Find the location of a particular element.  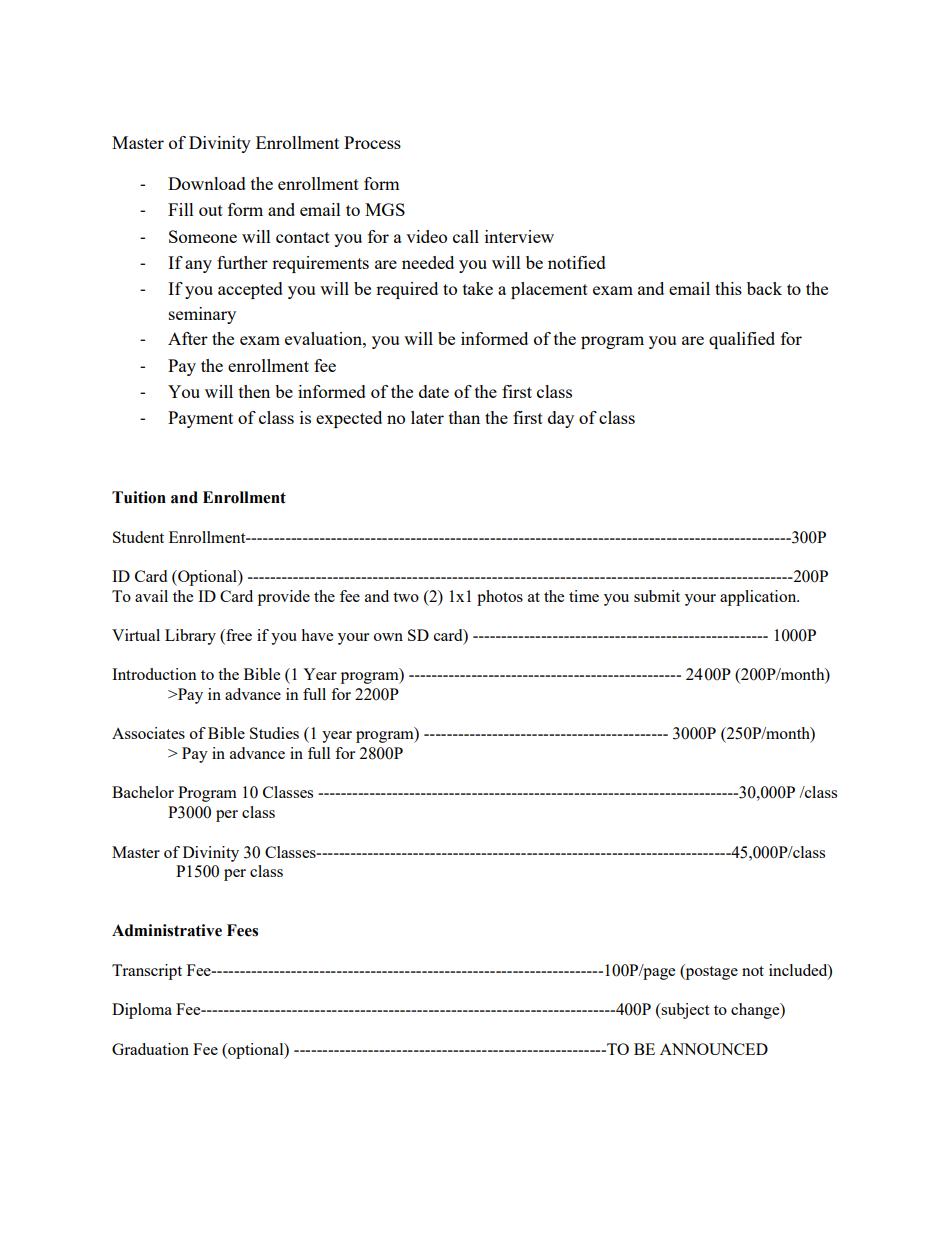

this is located at coordinates (728, 288).
